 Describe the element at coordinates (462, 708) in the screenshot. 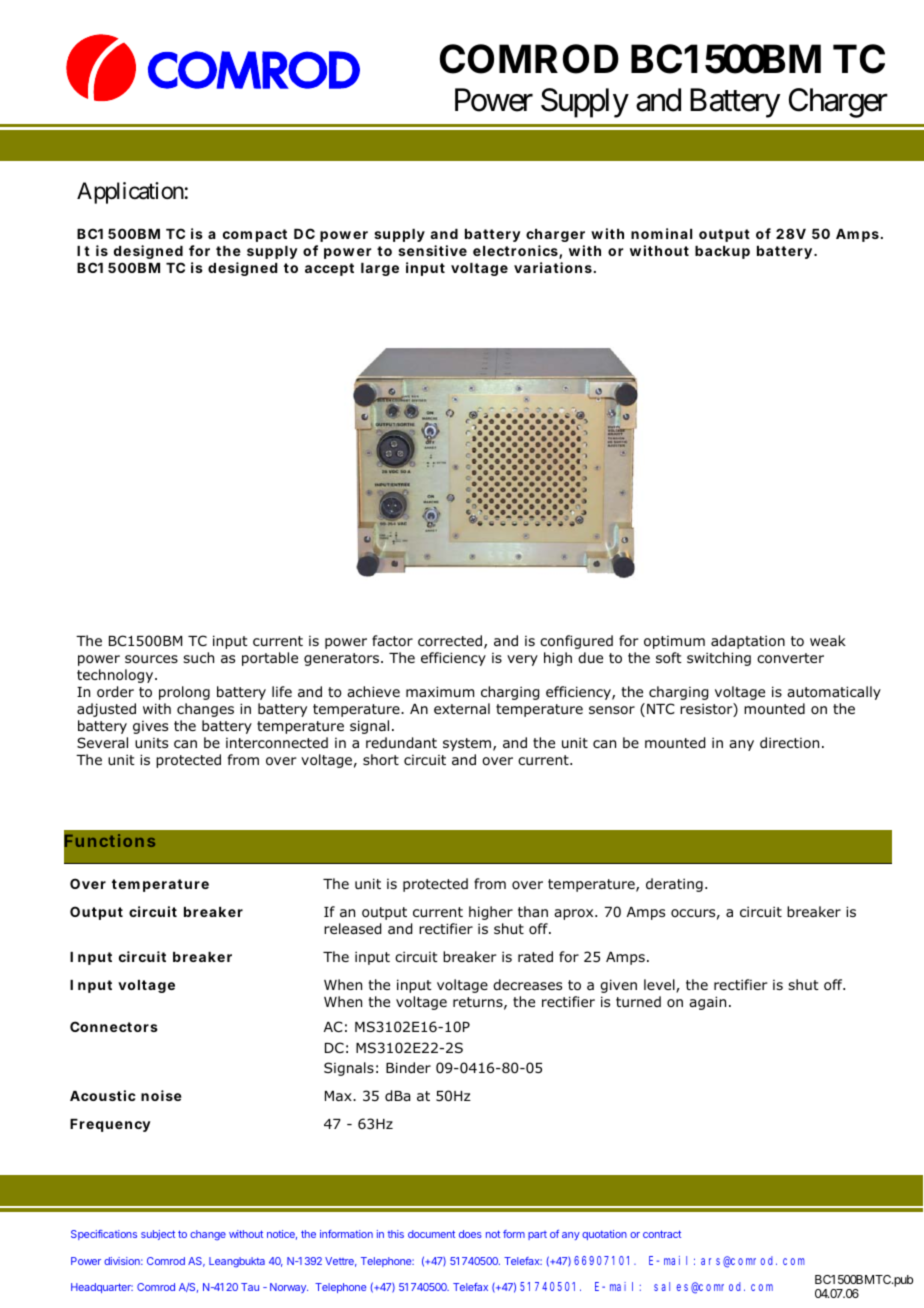

I see `external` at that location.
